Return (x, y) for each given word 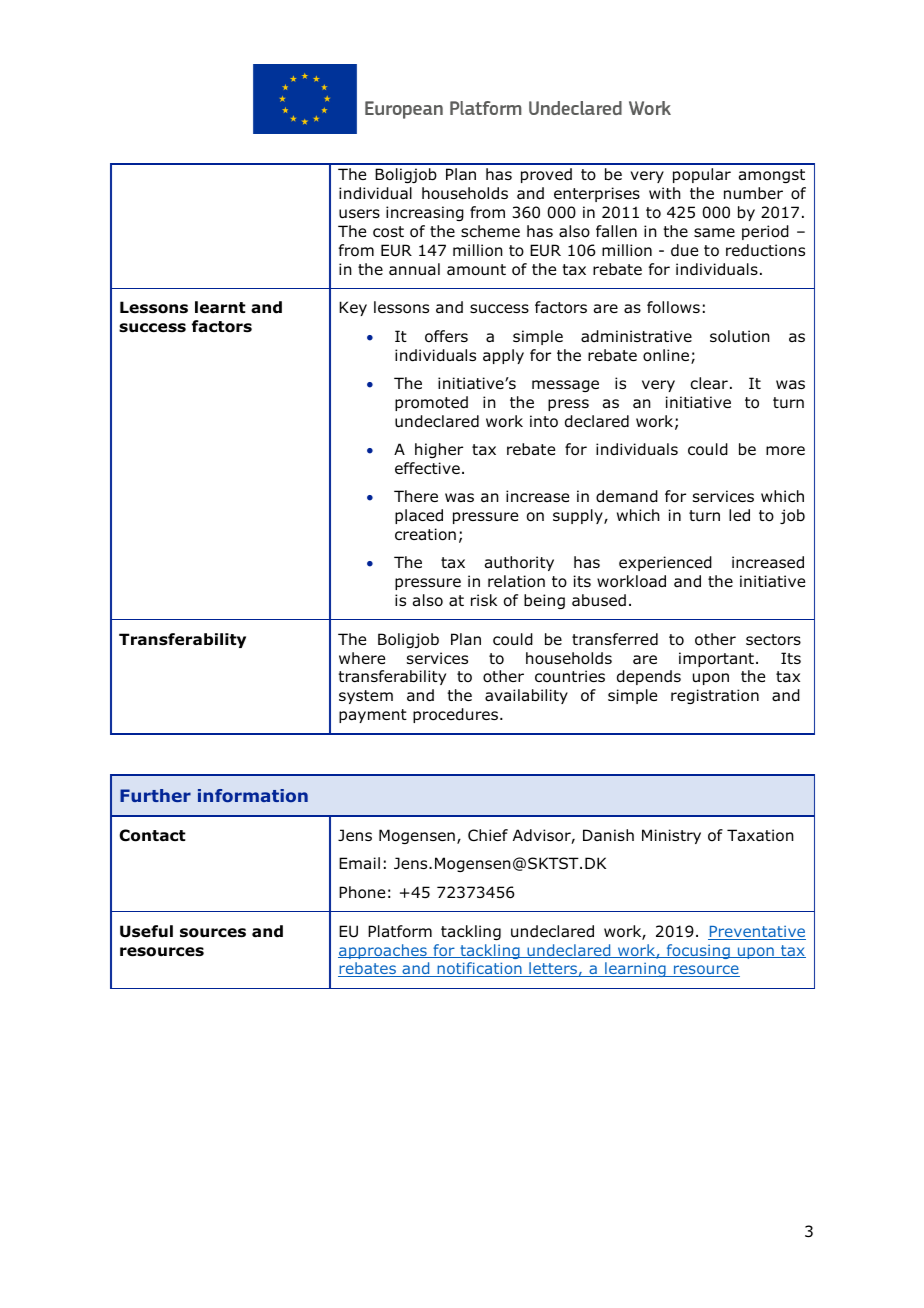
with (665, 193)
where (362, 658)
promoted (431, 403)
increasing (425, 213)
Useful (146, 931)
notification (479, 969)
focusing (698, 951)
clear (709, 383)
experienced (665, 563)
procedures (455, 715)
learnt (220, 307)
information (253, 795)
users (359, 214)
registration (715, 696)
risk (484, 600)
